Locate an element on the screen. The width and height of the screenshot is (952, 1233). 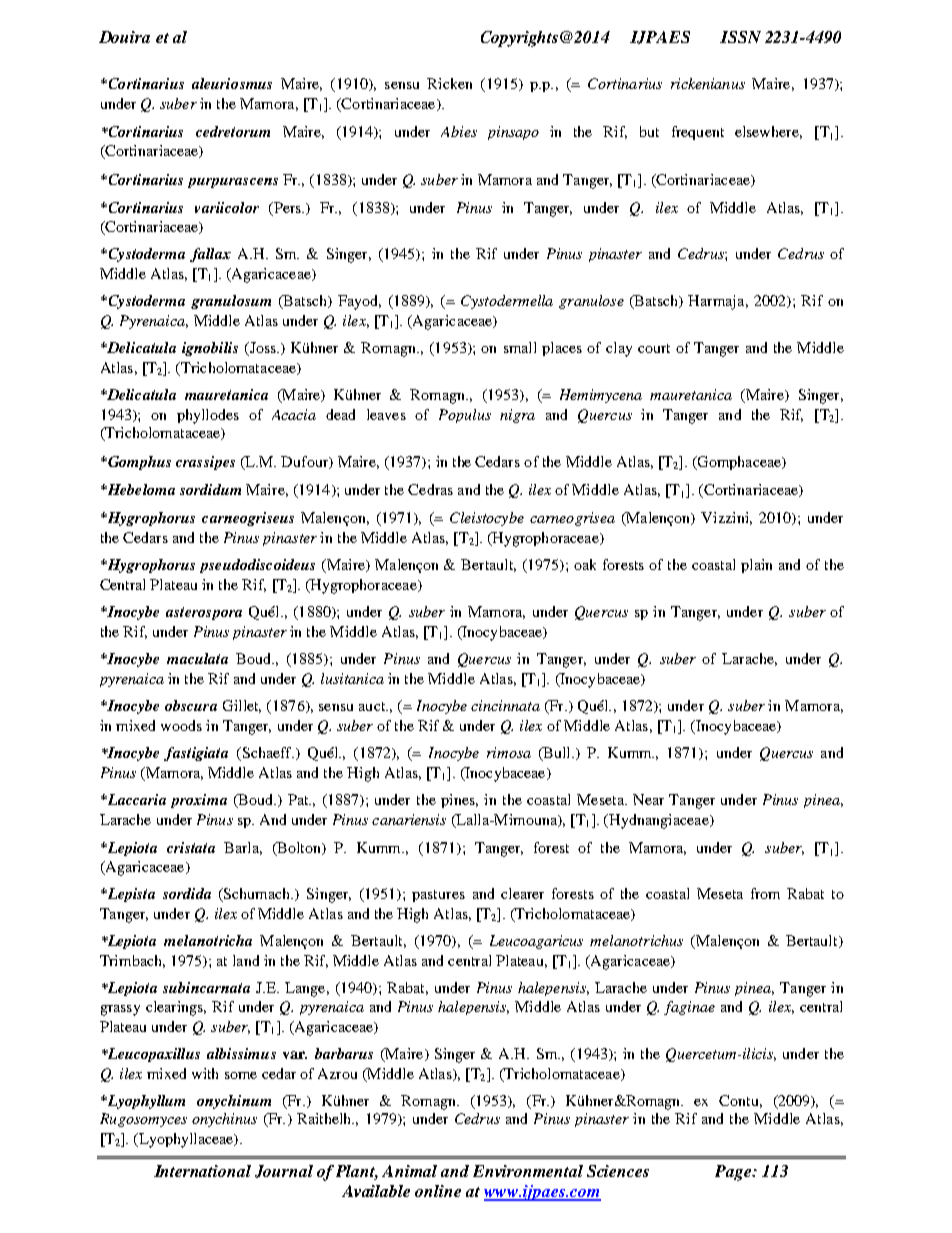
maculata is located at coordinates (197, 658).
